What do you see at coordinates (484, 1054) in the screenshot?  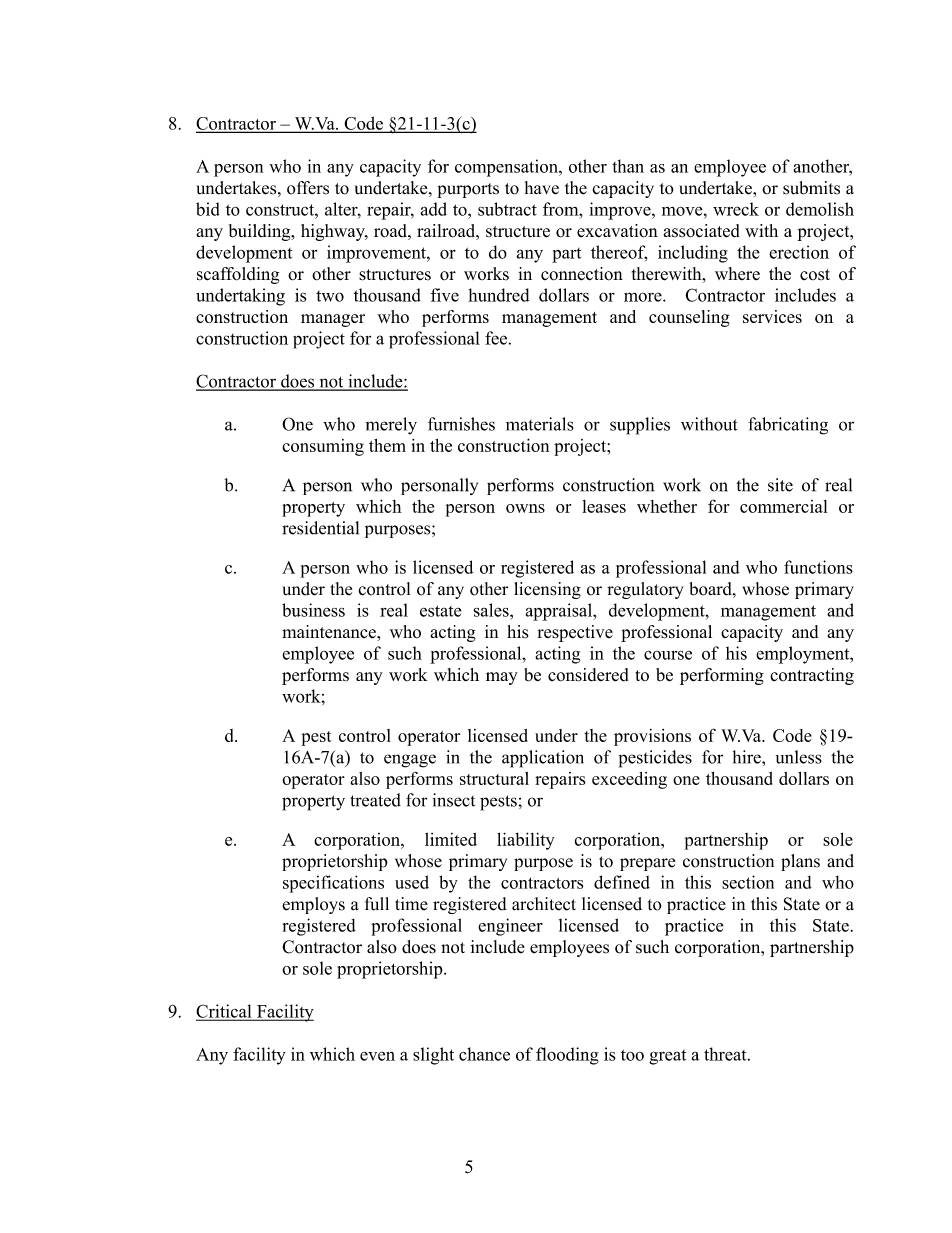 I see `chance` at bounding box center [484, 1054].
